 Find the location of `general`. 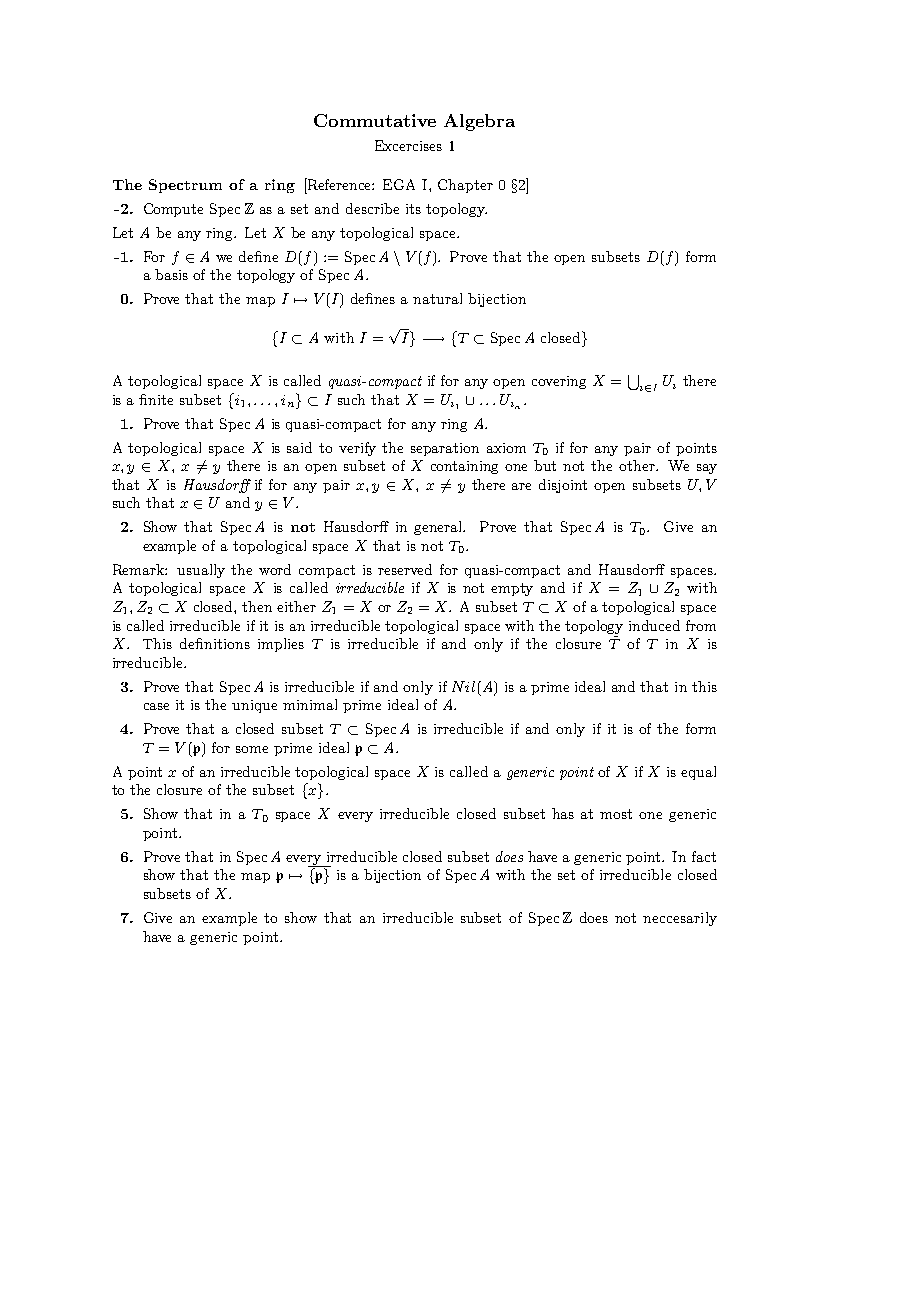

general is located at coordinates (439, 528).
